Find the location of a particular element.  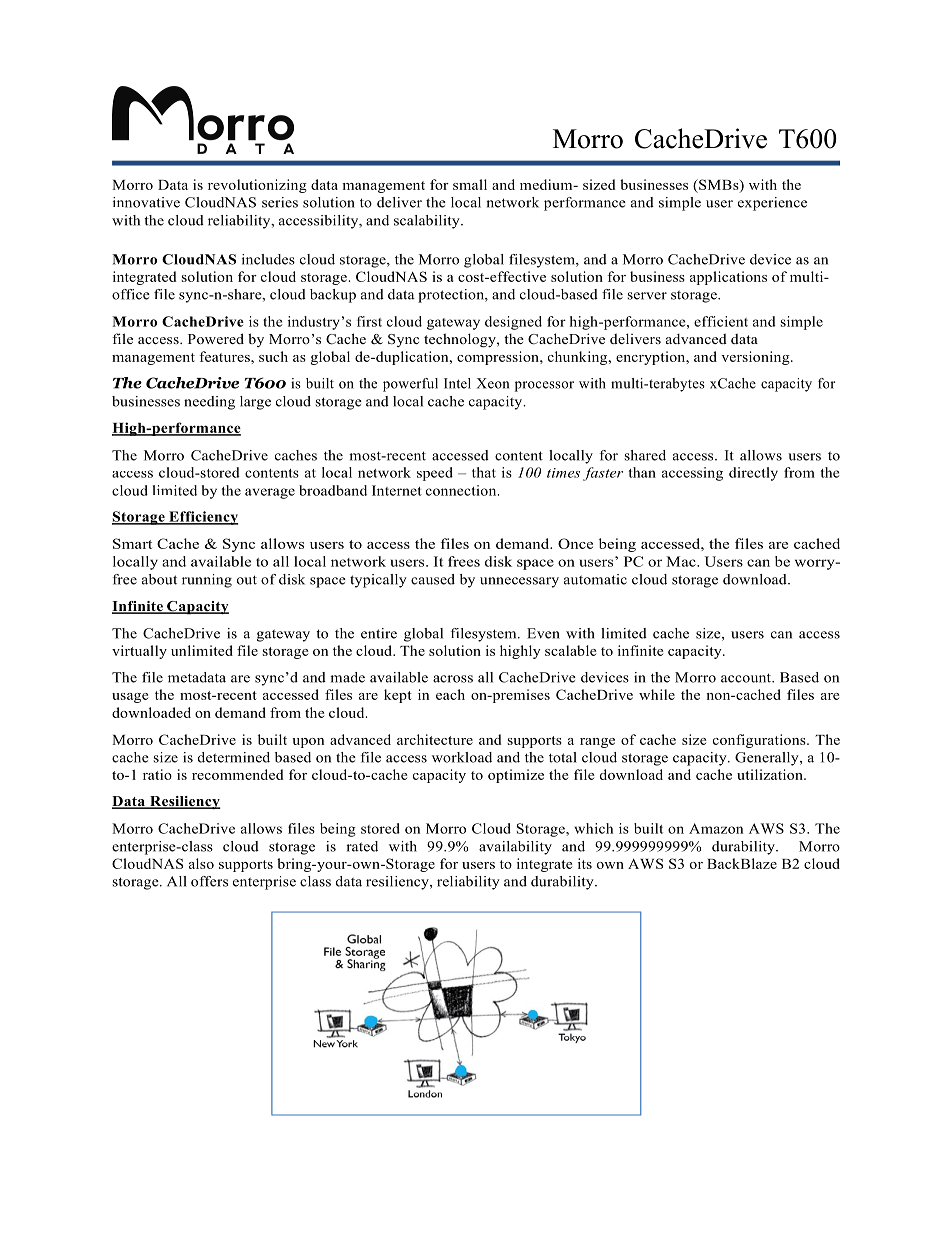

scalability is located at coordinates (428, 222).
